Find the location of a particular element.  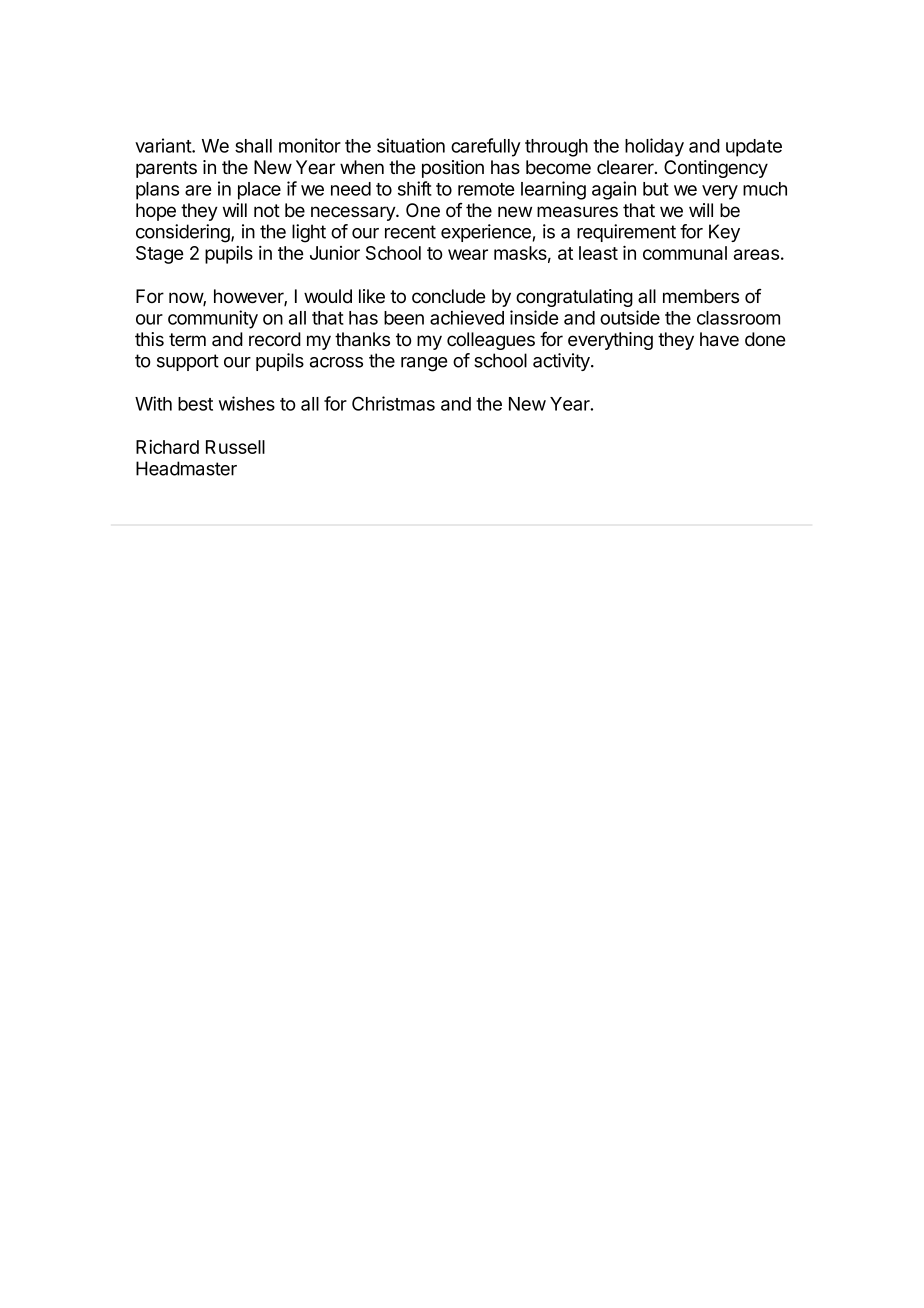

carefully is located at coordinates (486, 147).
